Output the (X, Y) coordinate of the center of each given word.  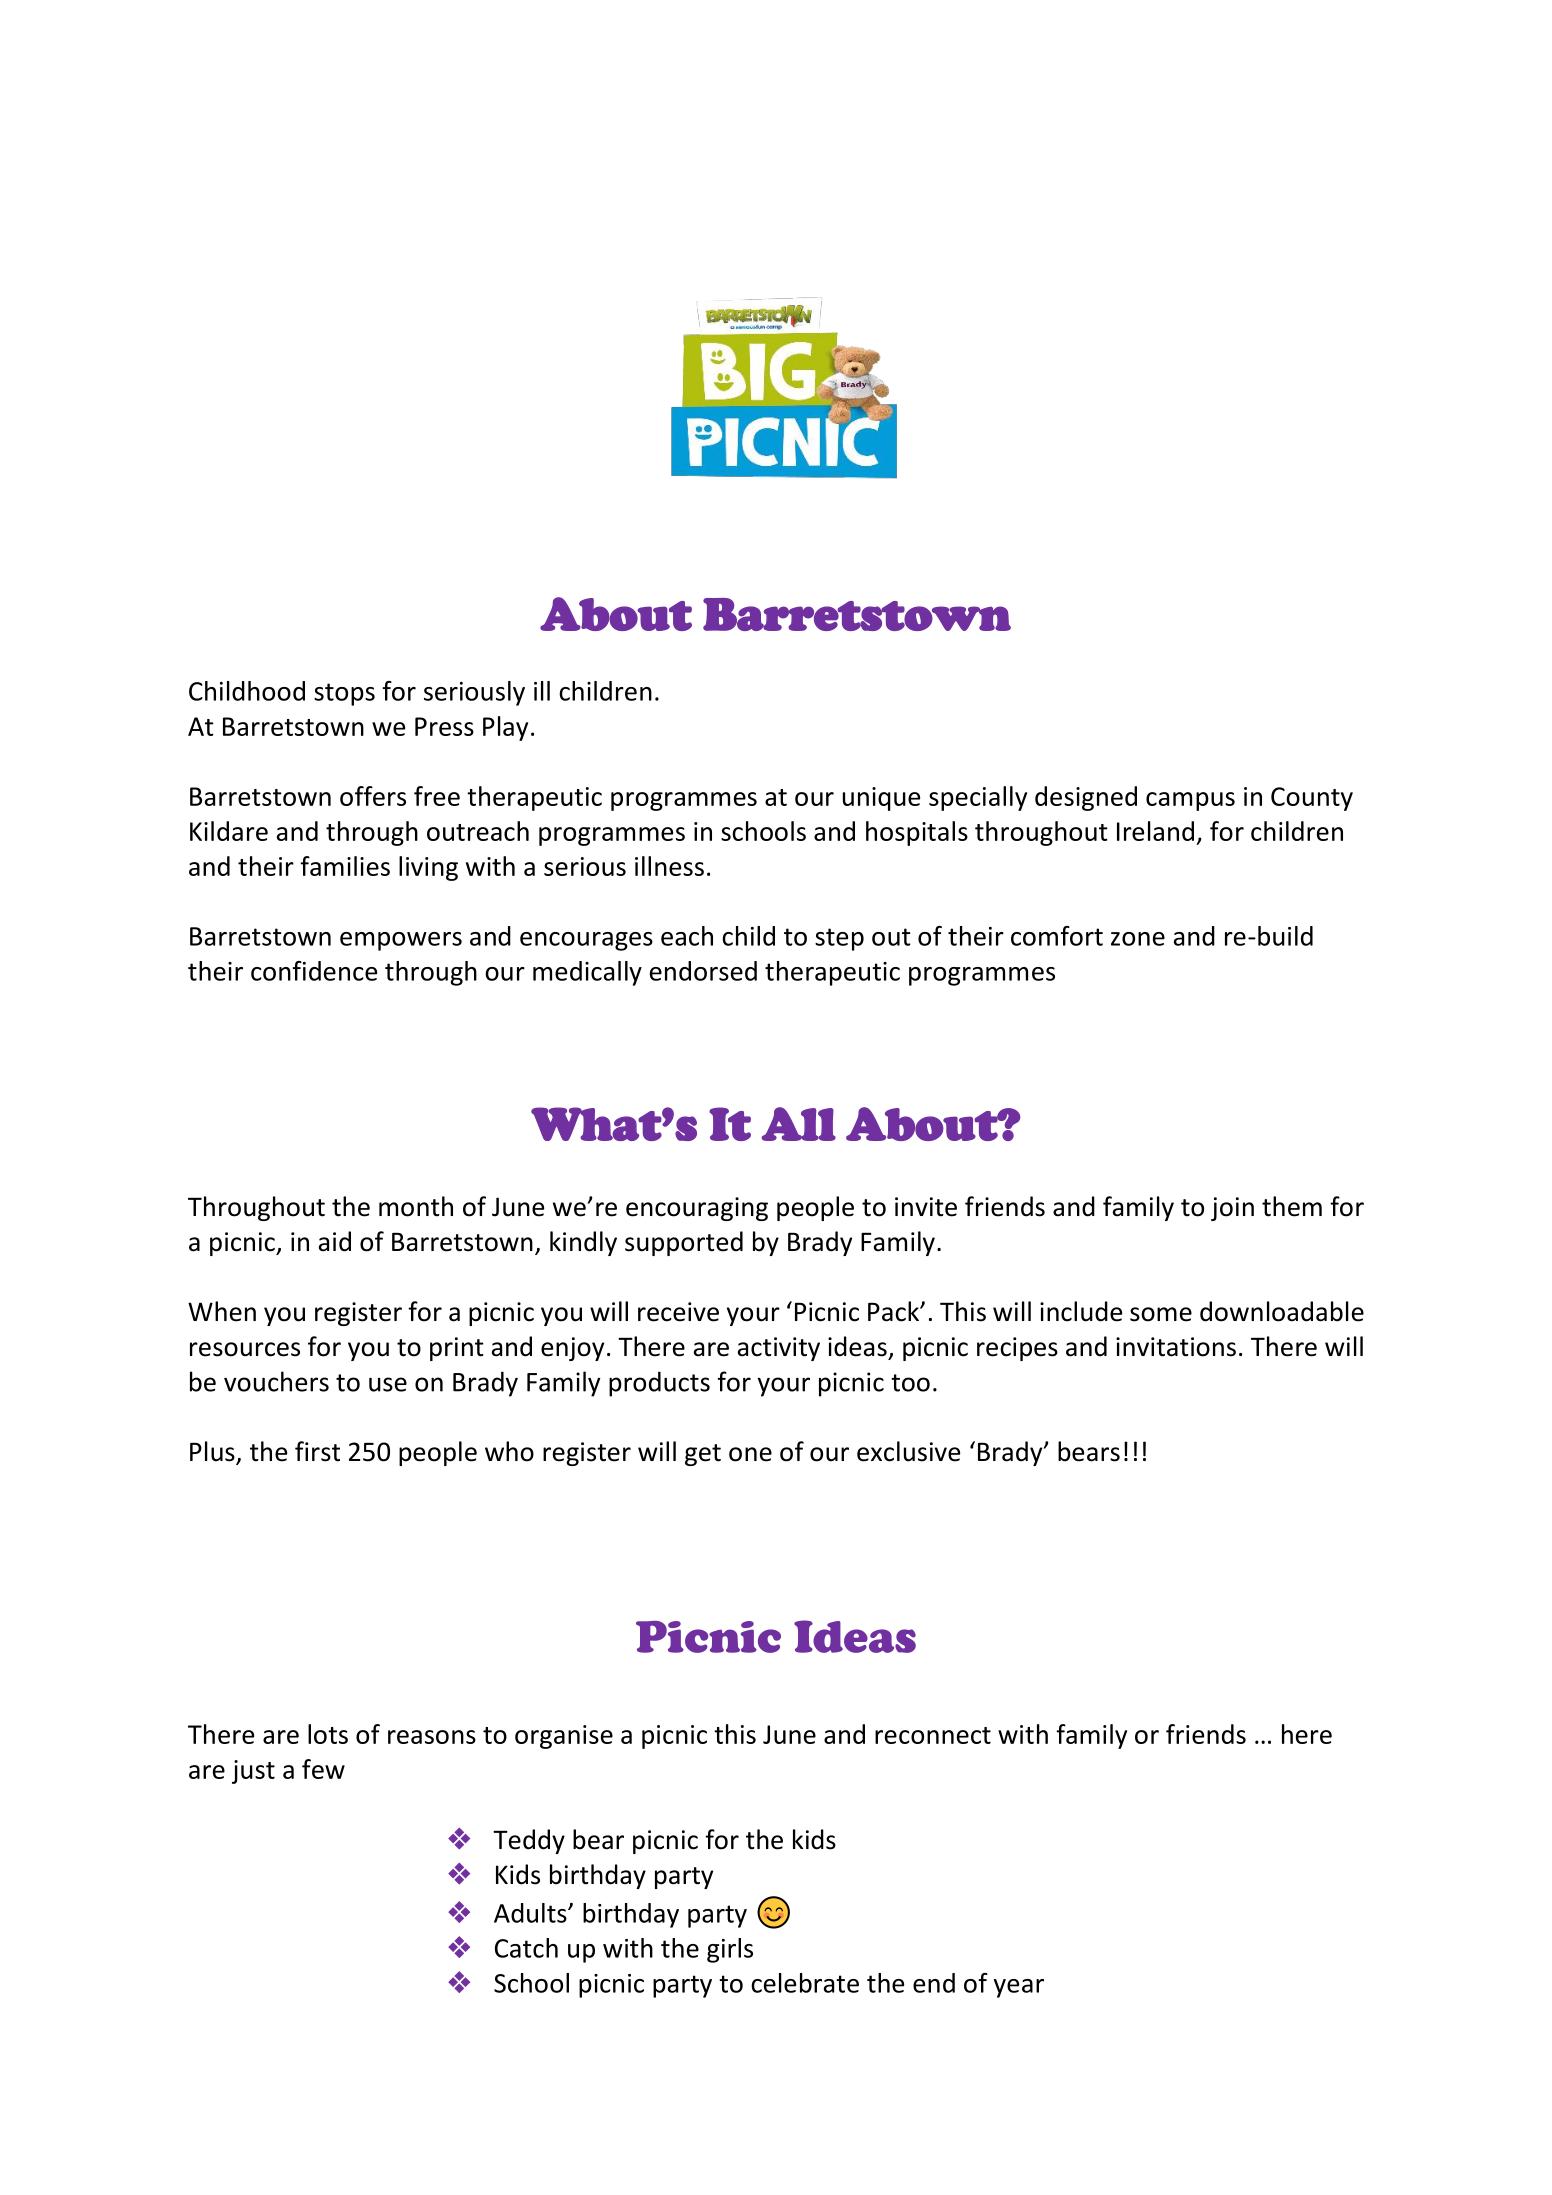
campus (1190, 801)
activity (779, 1349)
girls (730, 1950)
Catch (526, 1948)
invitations (1176, 1347)
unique (881, 799)
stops (344, 694)
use (388, 1384)
